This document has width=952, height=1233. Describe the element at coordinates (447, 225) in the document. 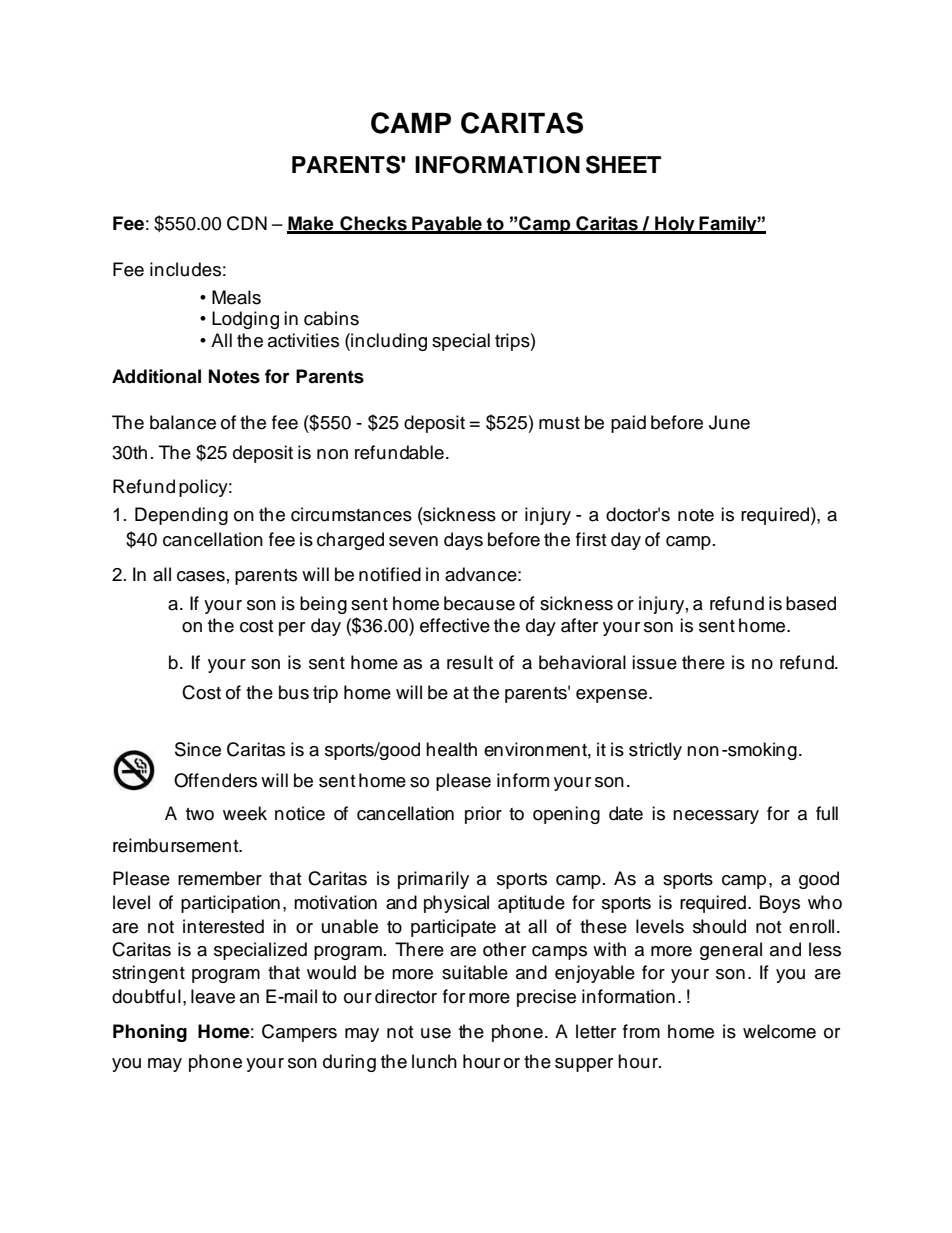

I see `Payable` at that location.
